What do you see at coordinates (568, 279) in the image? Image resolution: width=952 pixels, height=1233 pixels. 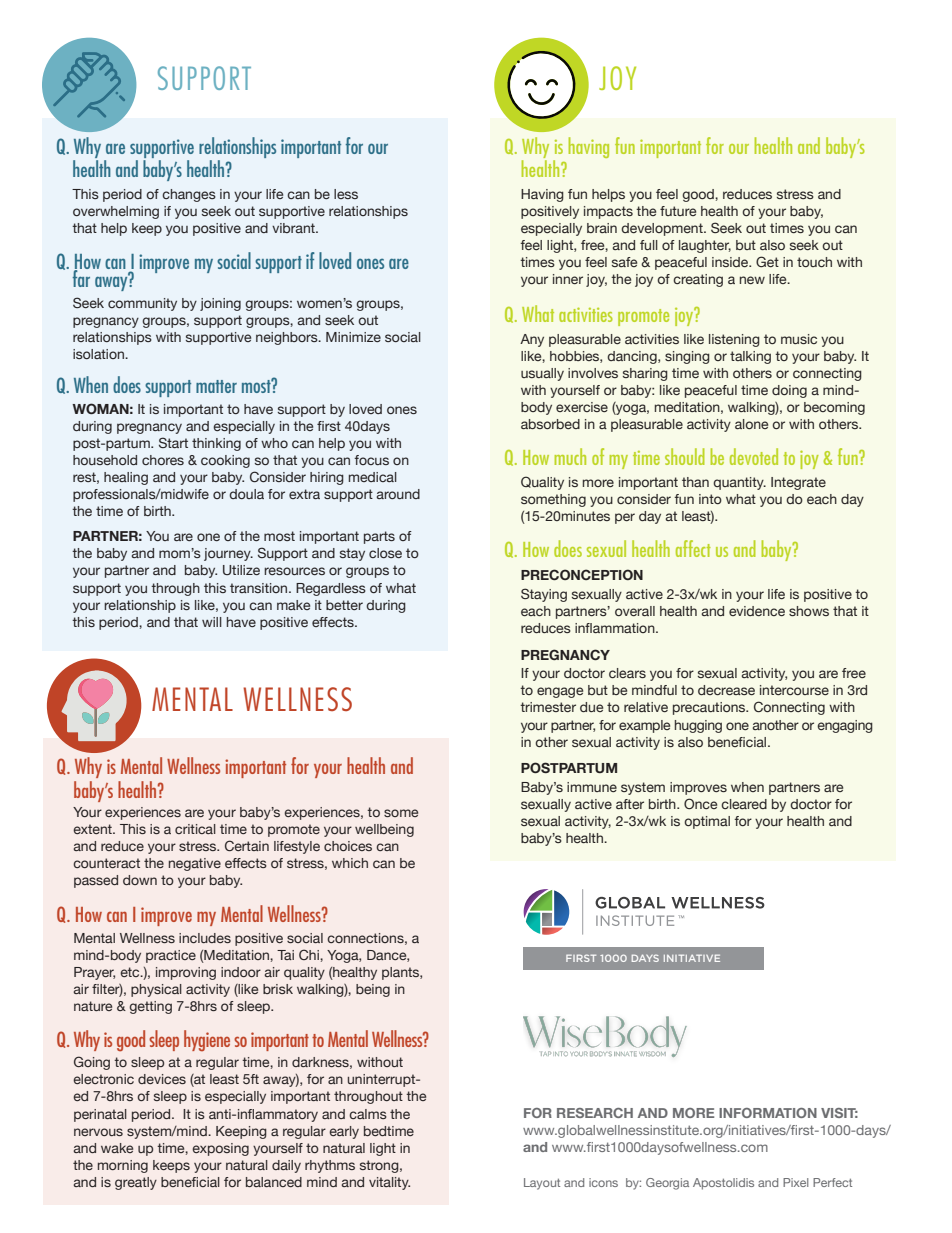 I see `inner` at bounding box center [568, 279].
